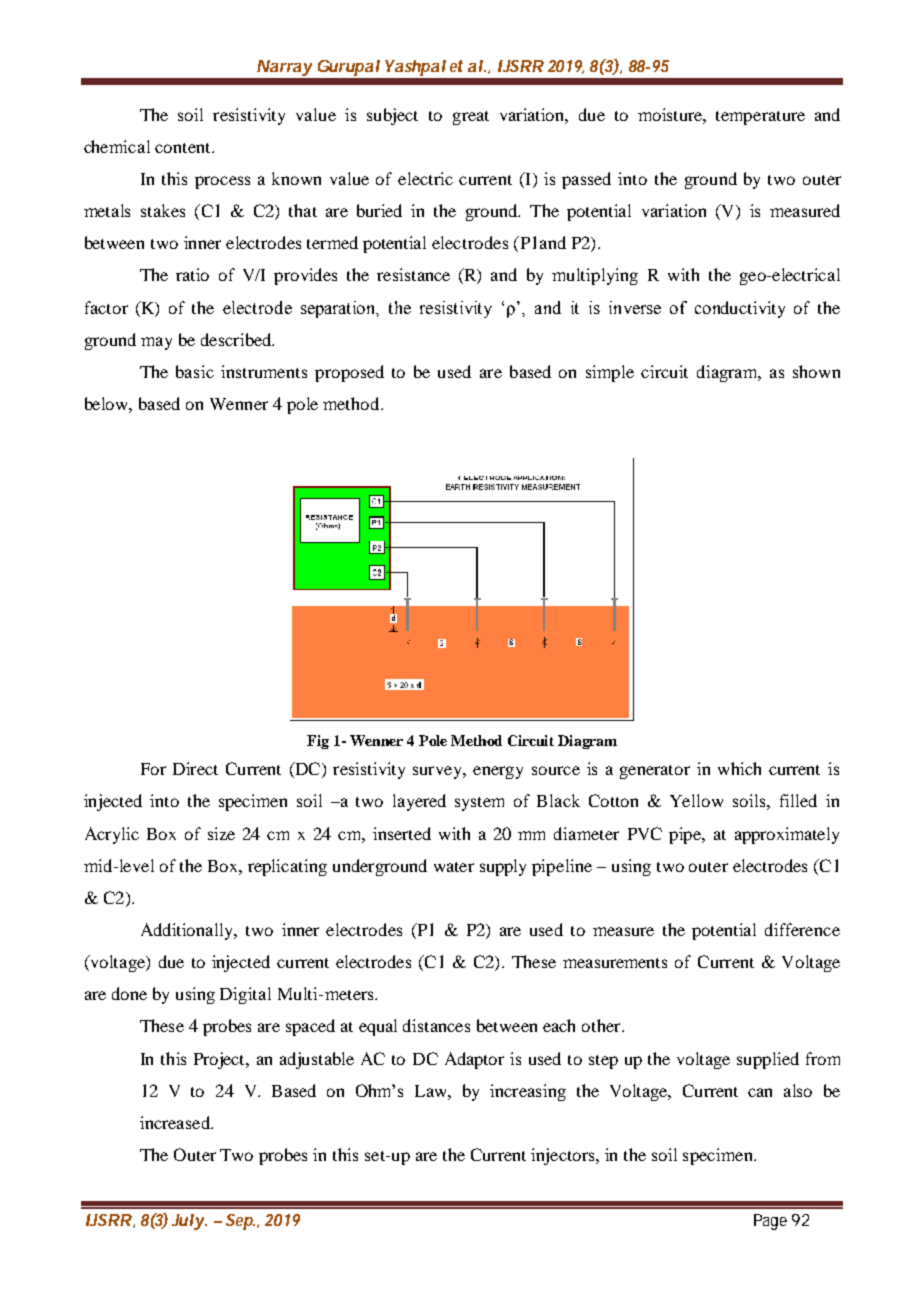 Image resolution: width=924 pixels, height=1308 pixels. Describe the element at coordinates (564, 1156) in the image. I see `injectors` at that location.
